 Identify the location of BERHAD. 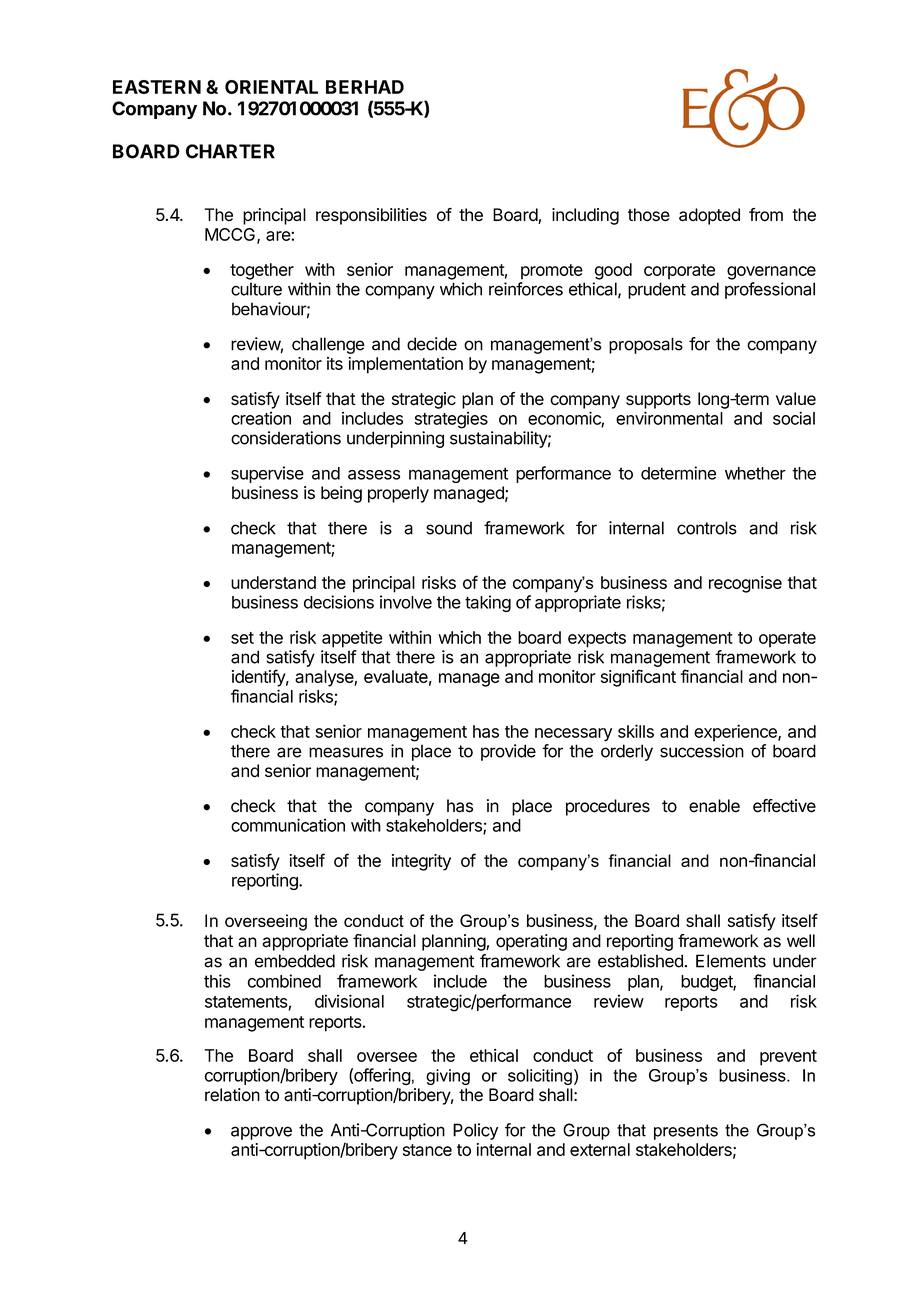
(365, 87).
